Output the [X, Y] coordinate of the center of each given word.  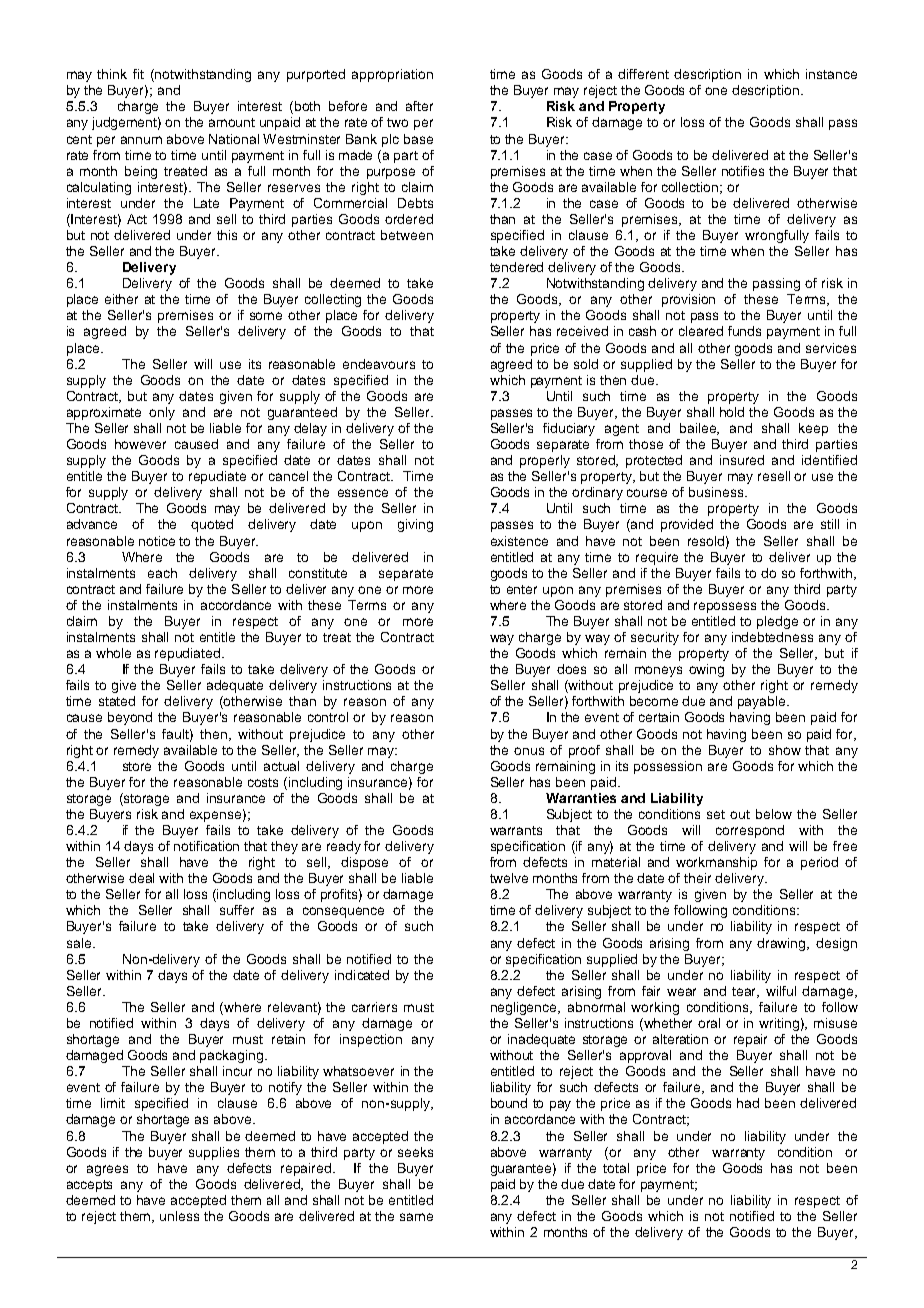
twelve [509, 878]
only [162, 413]
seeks [415, 1152]
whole [113, 653]
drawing [783, 944]
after [419, 106]
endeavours [379, 364]
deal [141, 878]
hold [732, 412]
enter [522, 589]
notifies [743, 171]
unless [179, 1216]
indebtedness [772, 637]
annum [141, 140]
